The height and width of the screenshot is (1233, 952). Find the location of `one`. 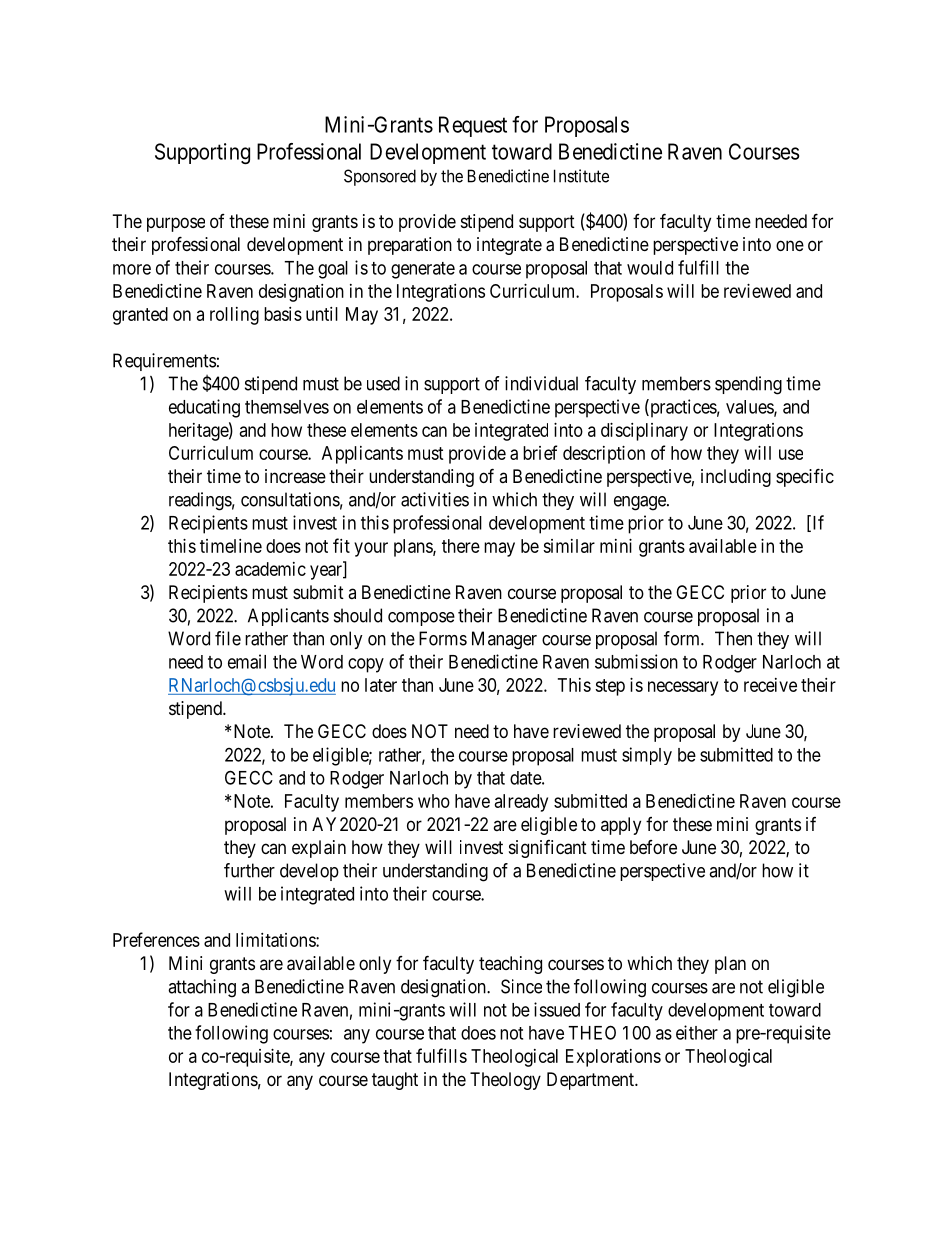

one is located at coordinates (790, 245).
